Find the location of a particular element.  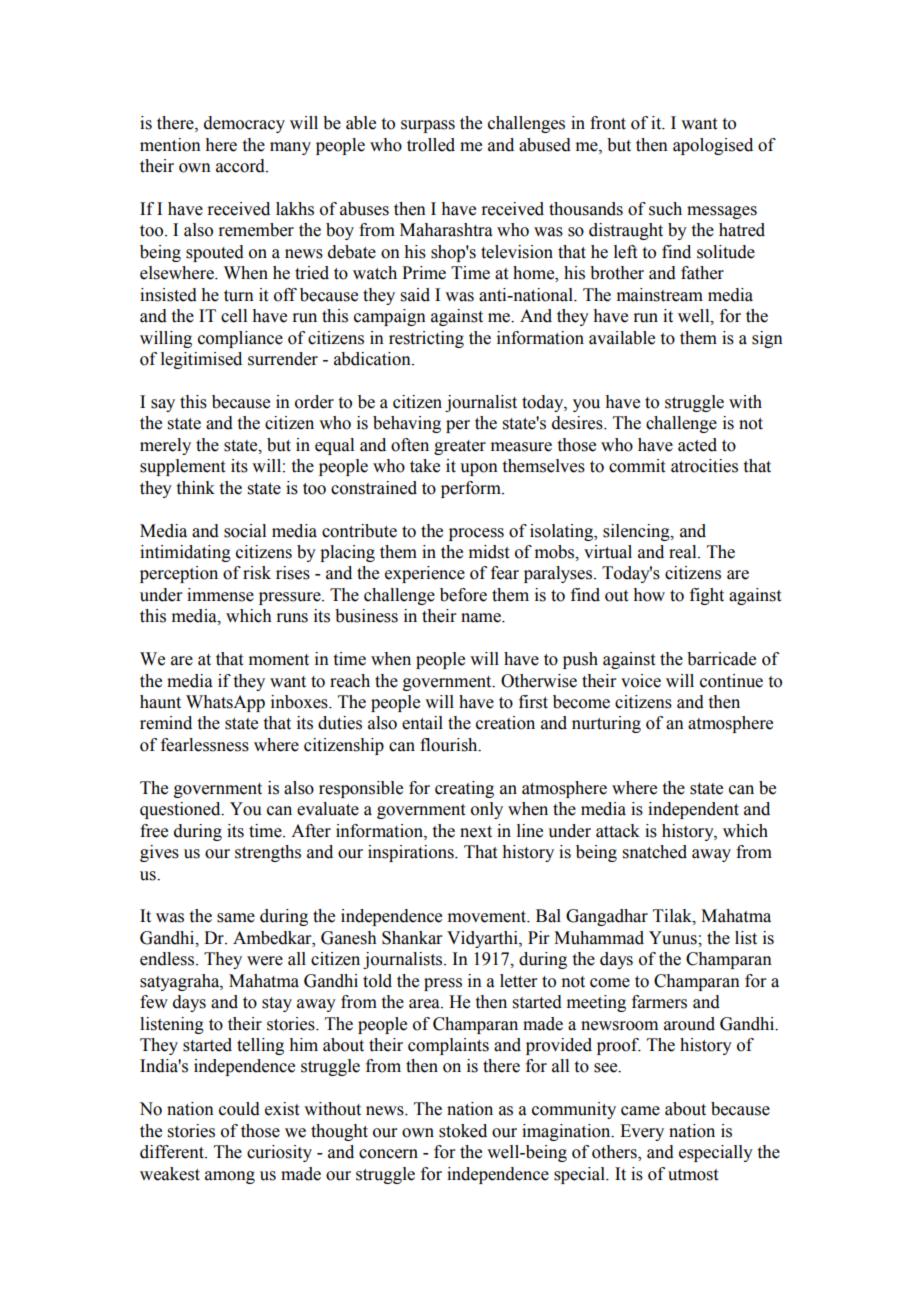

among is located at coordinates (230, 1177).
